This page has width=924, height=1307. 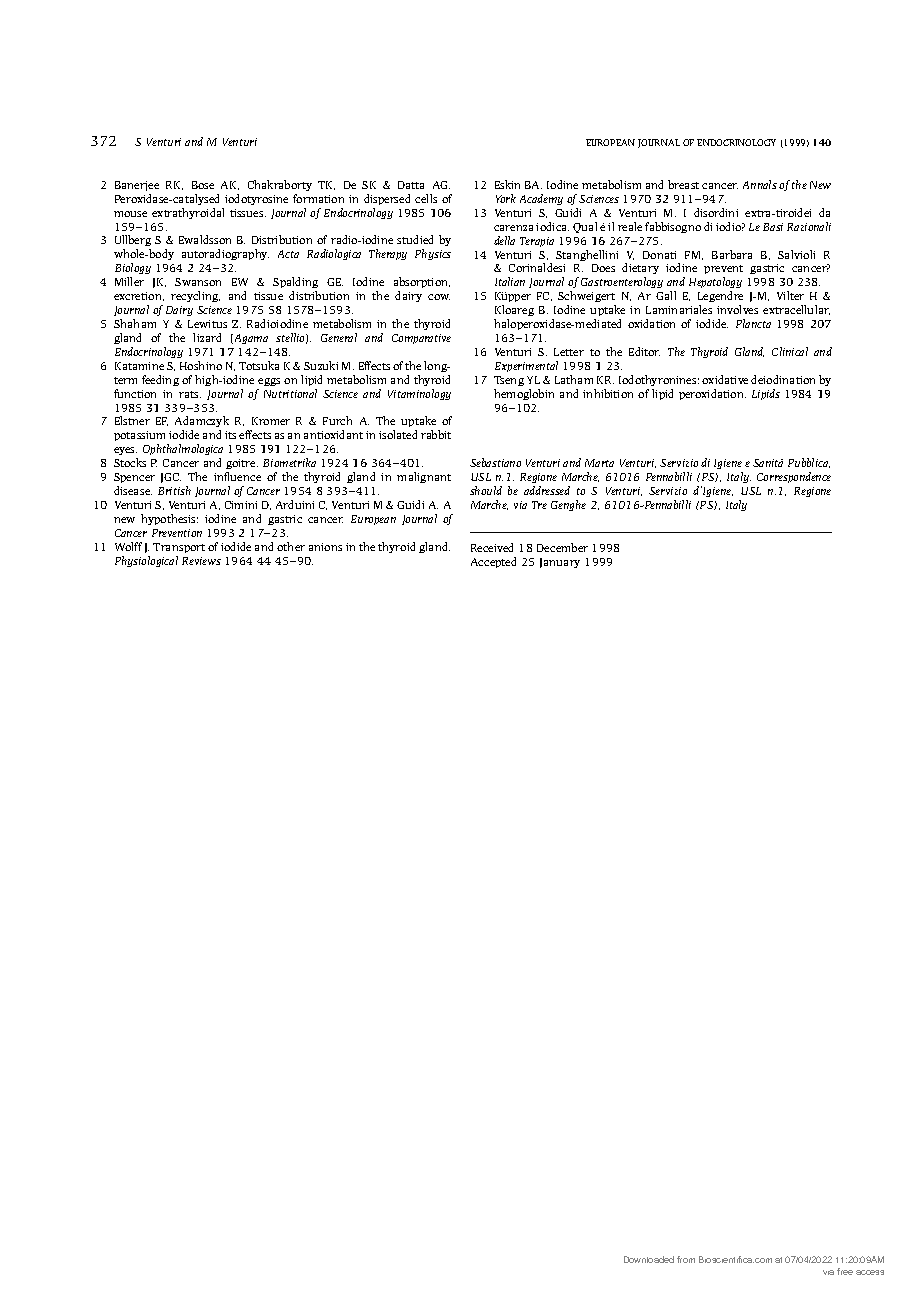 What do you see at coordinates (203, 185) in the page?
I see `Bose` at bounding box center [203, 185].
